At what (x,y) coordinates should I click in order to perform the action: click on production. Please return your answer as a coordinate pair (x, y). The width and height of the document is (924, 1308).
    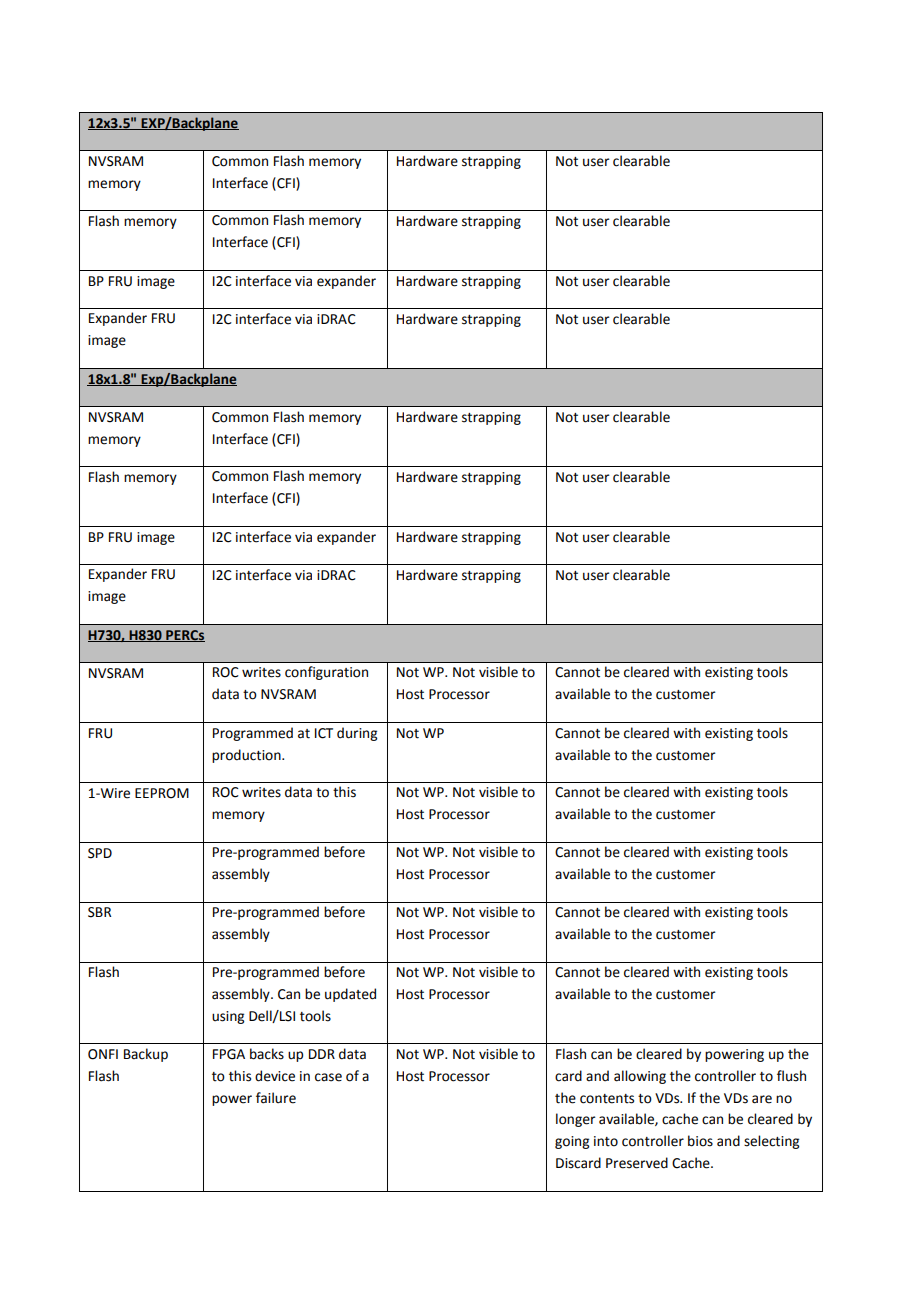
    Looking at the image, I should click on (247, 756).
